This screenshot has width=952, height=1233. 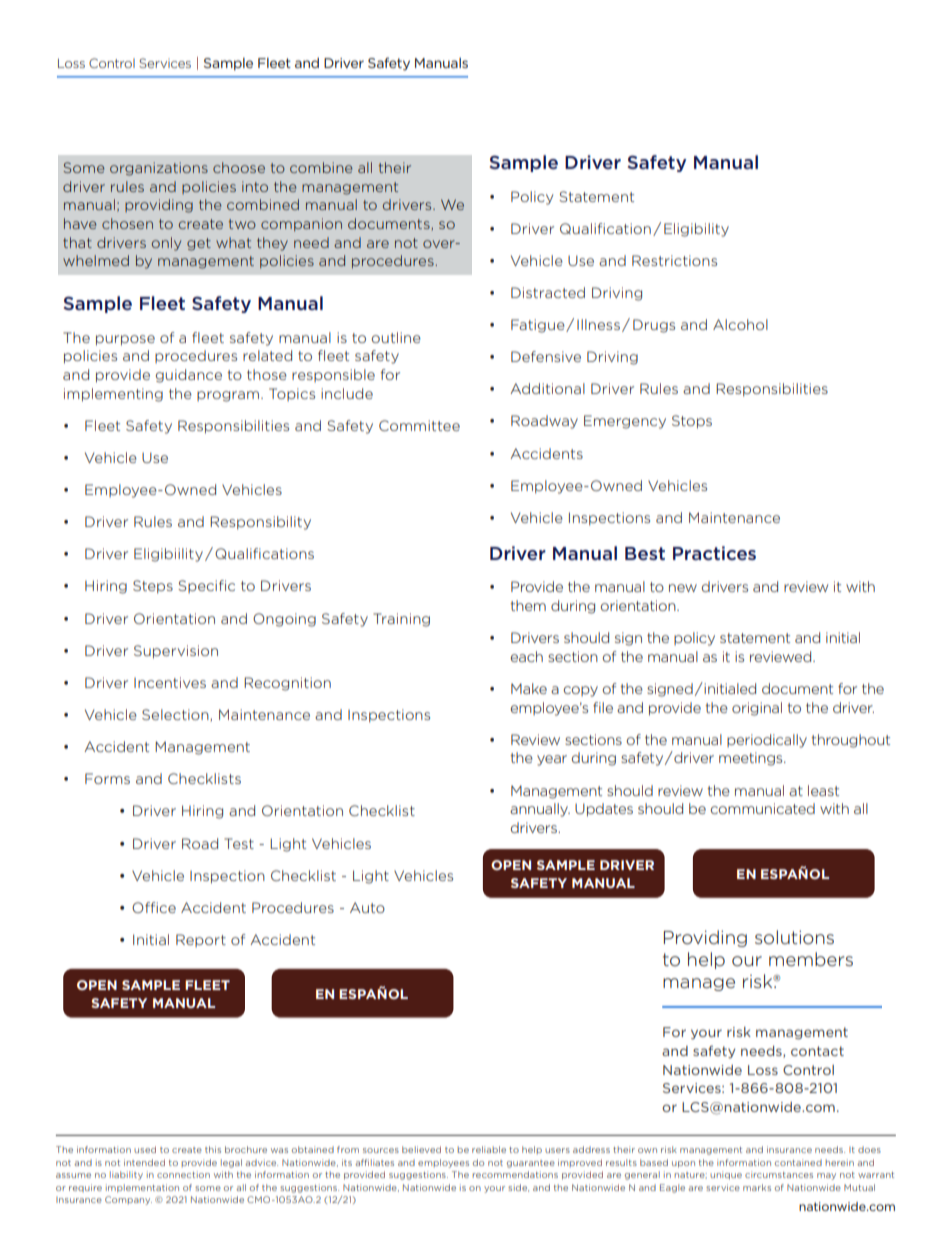 I want to click on original, so click(x=757, y=709).
